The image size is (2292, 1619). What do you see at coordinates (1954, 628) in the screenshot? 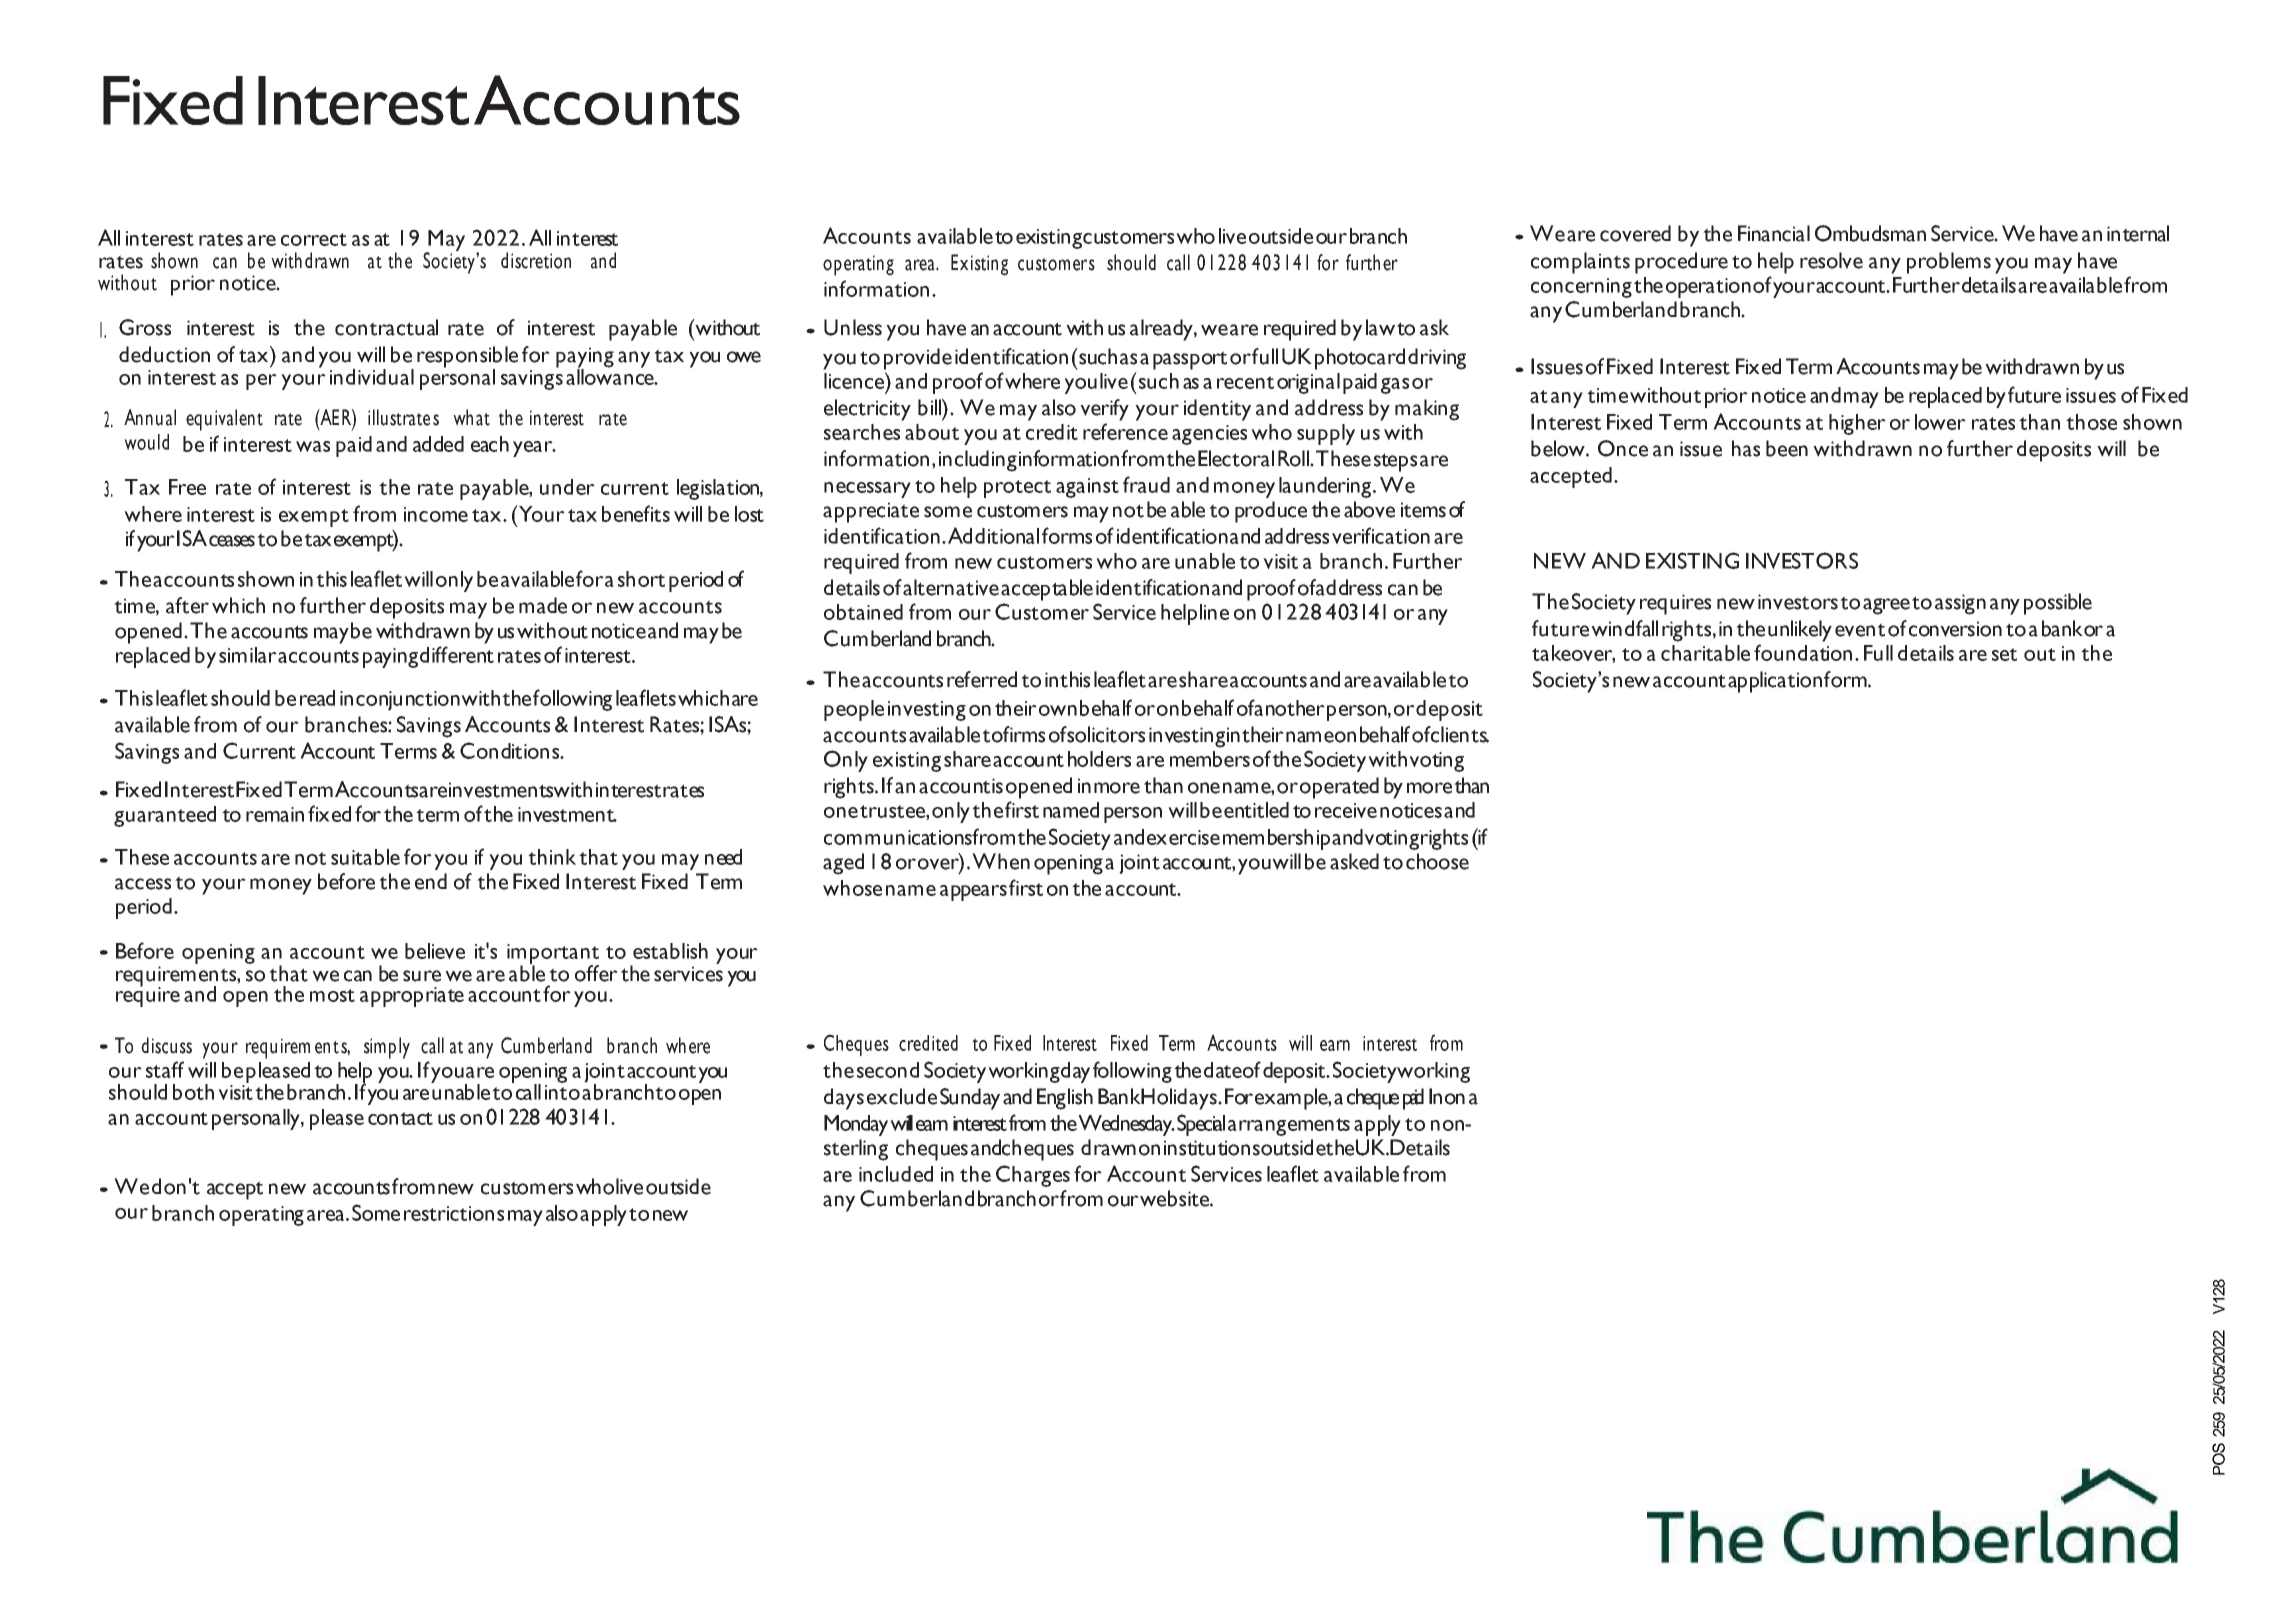
I see `conversion` at bounding box center [1954, 628].
